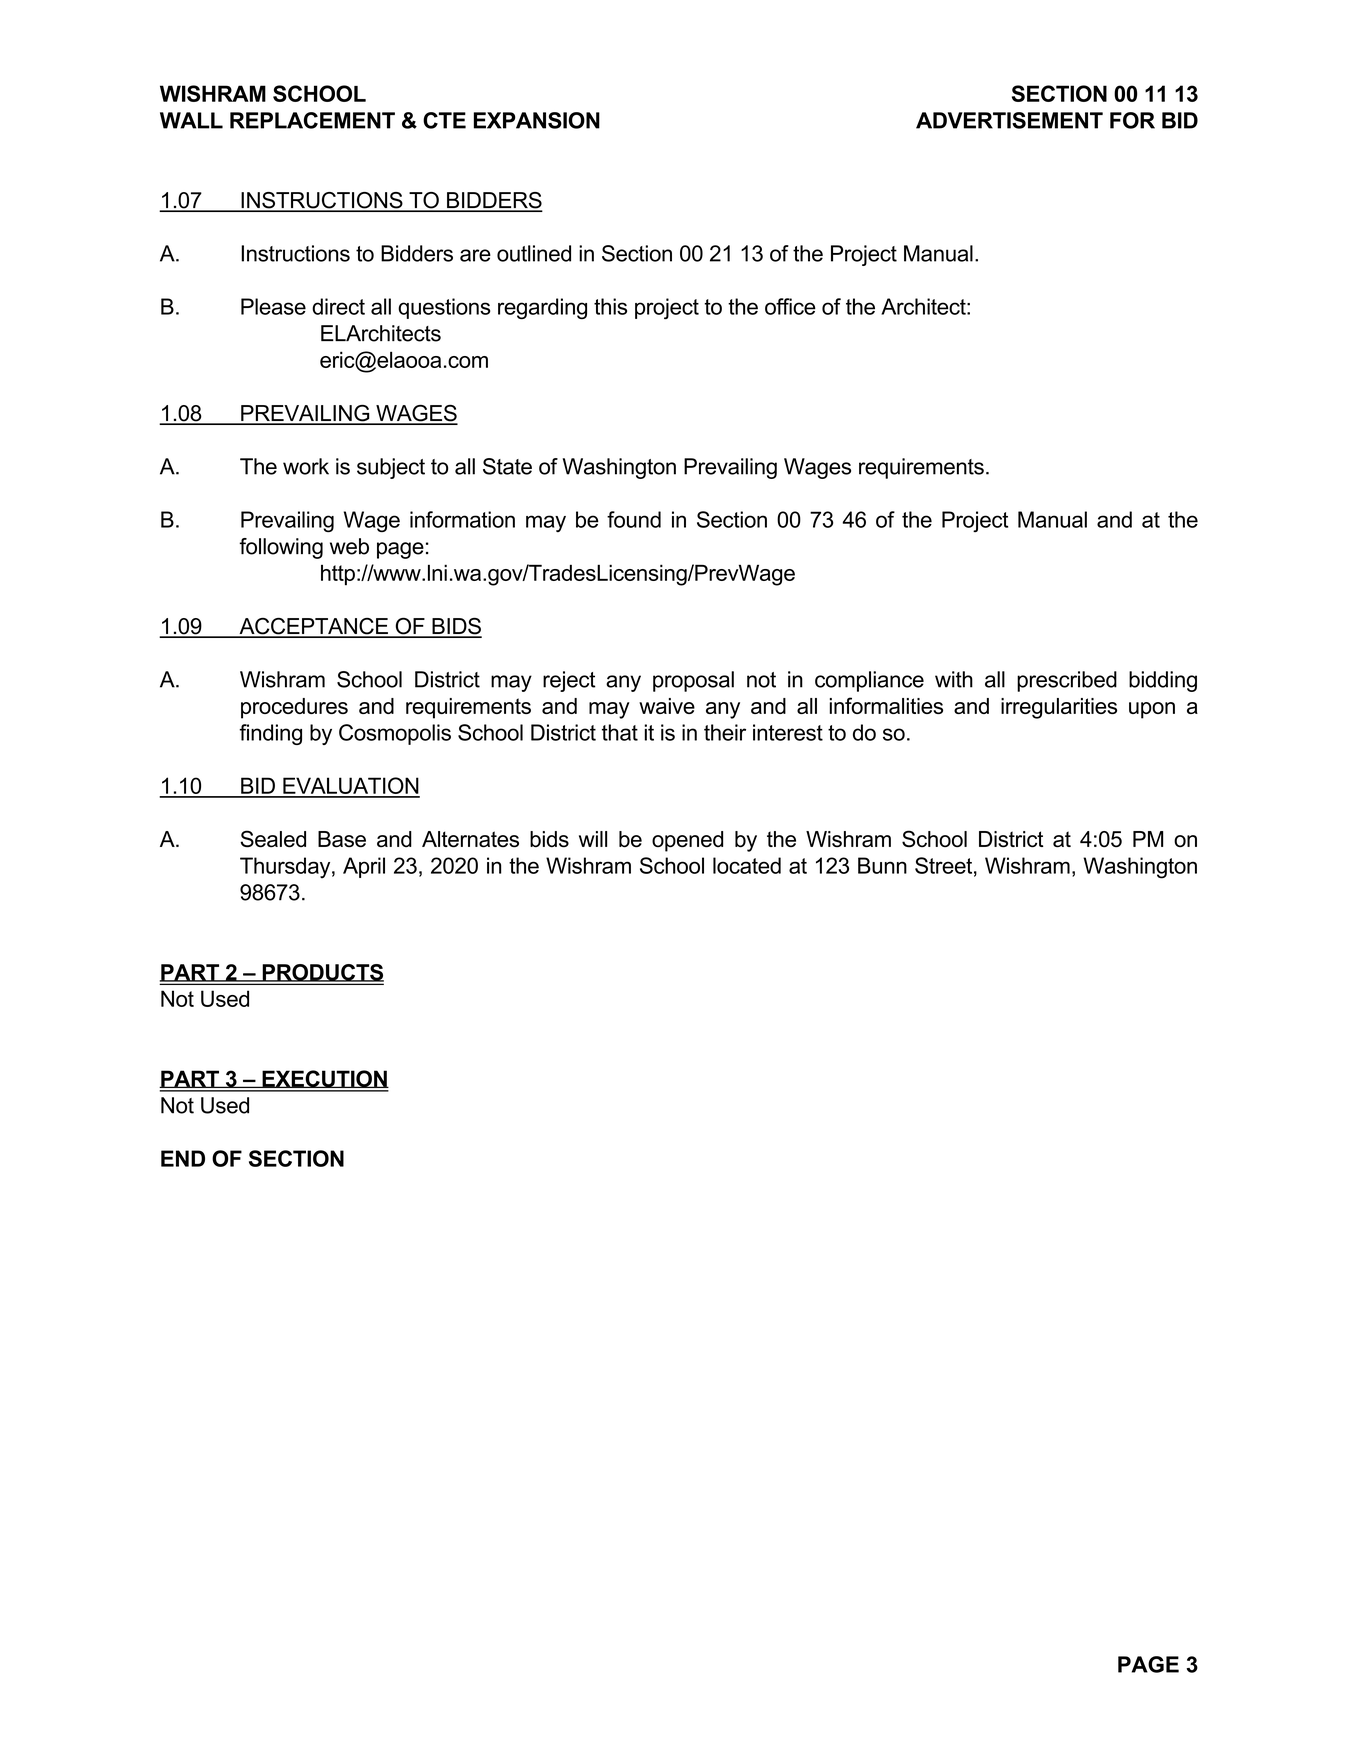 Image resolution: width=1358 pixels, height=1757 pixels. I want to click on ACCEPTANCE, so click(313, 627).
